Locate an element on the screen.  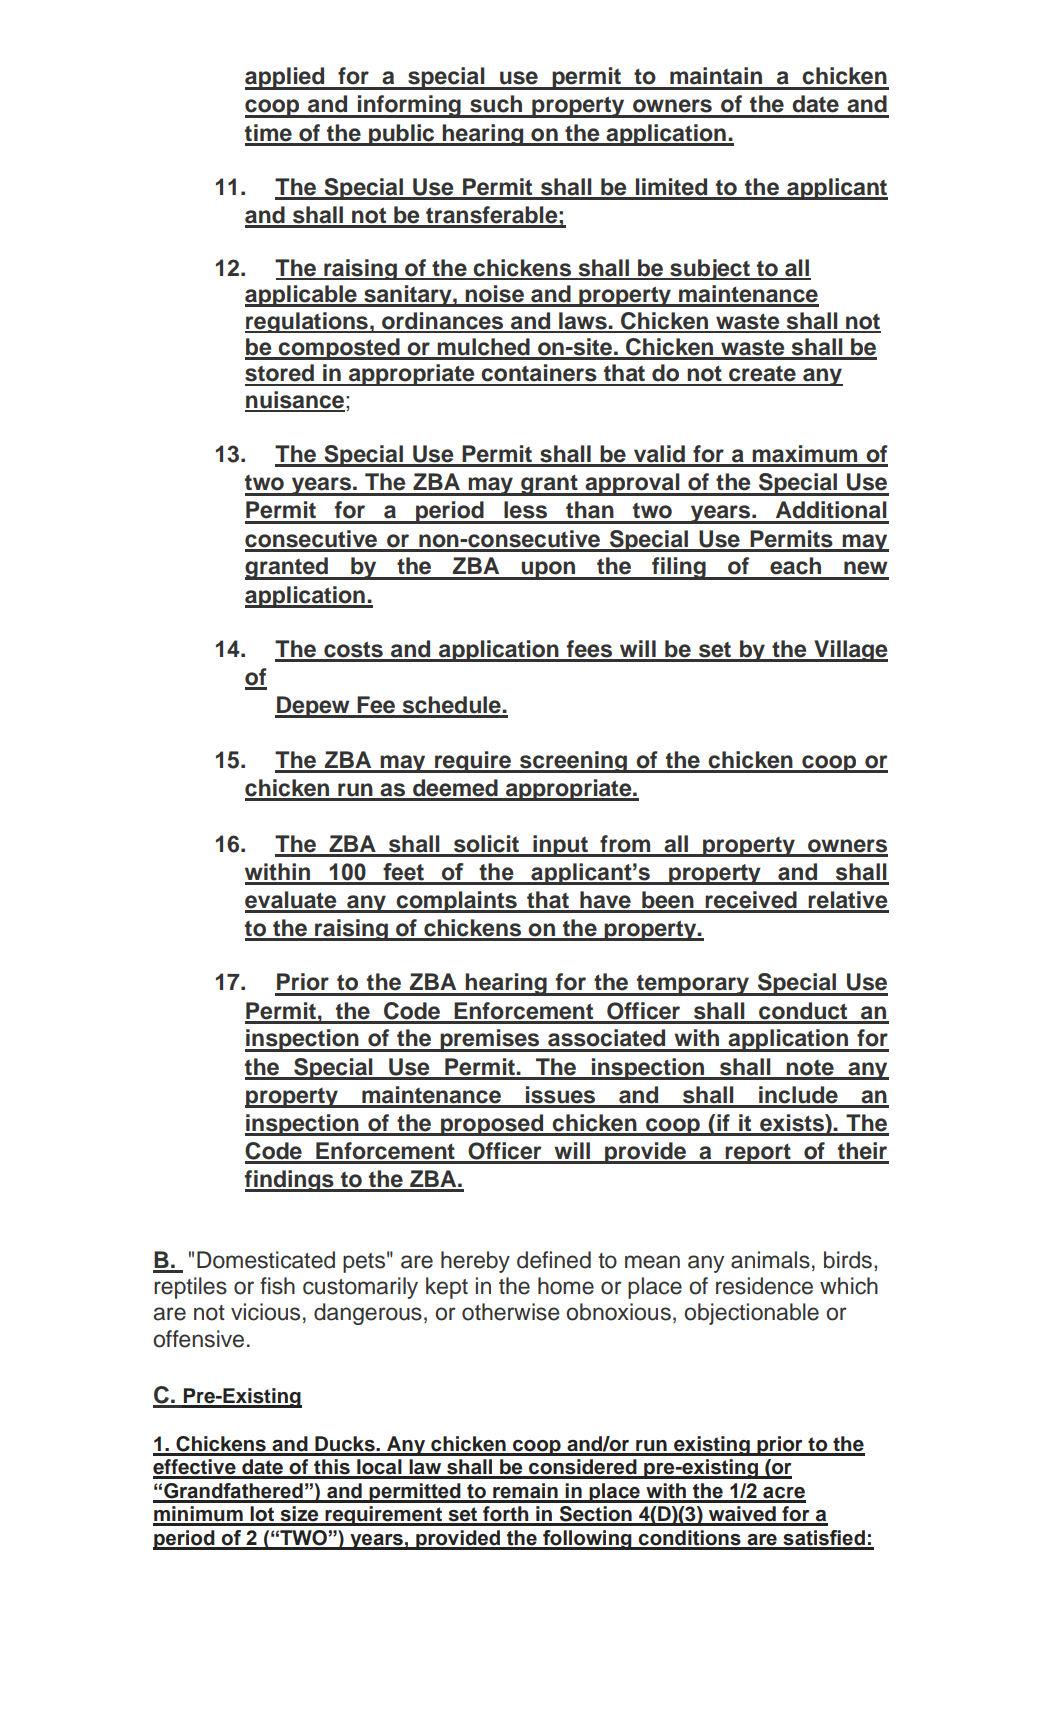
informing is located at coordinates (409, 106).
